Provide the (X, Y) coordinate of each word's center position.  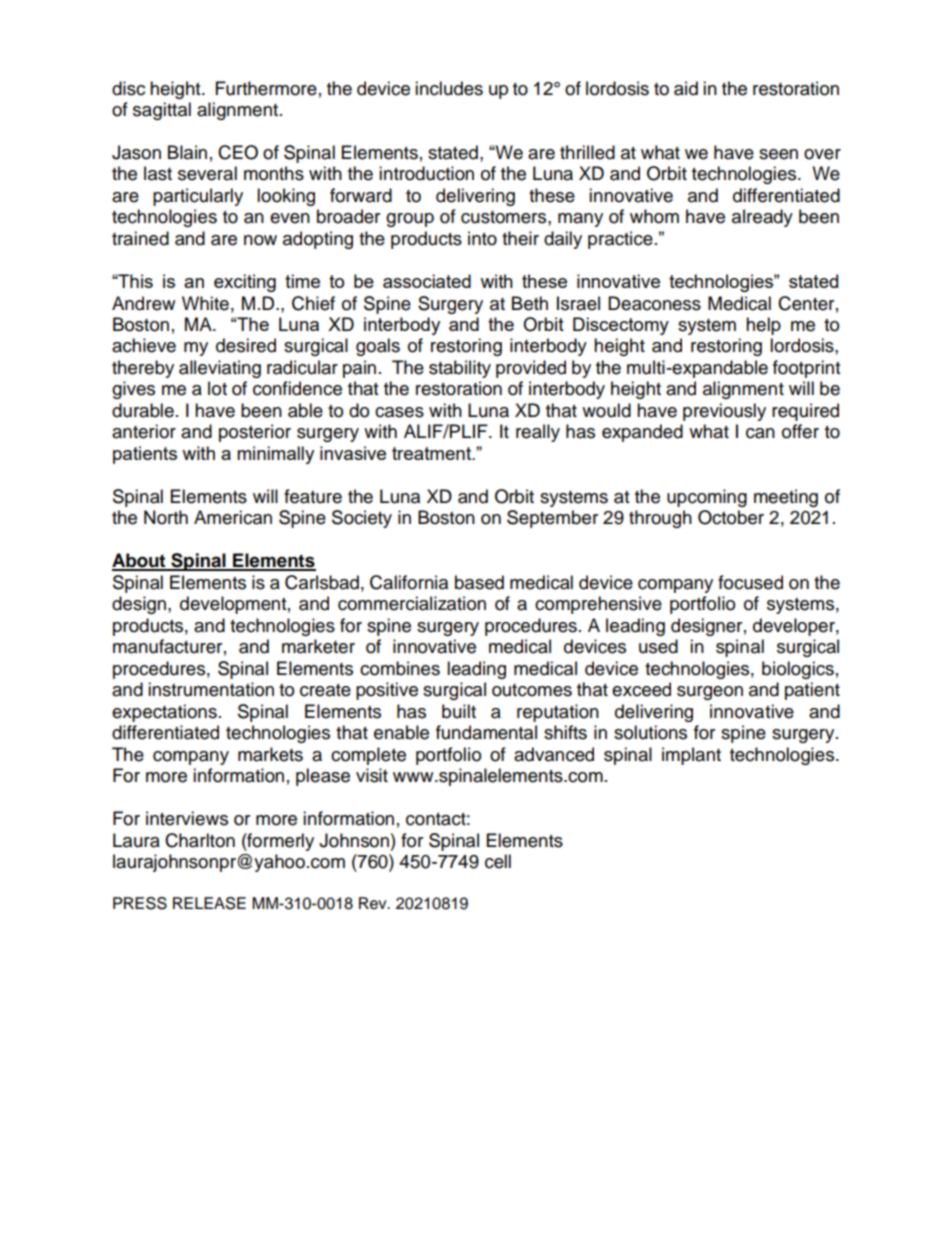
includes (449, 88)
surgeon (710, 693)
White (205, 303)
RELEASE (209, 903)
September (552, 519)
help (763, 326)
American (233, 517)
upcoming (707, 498)
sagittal (162, 111)
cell (498, 861)
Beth (530, 303)
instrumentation (211, 689)
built (459, 711)
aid (686, 88)
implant (691, 756)
